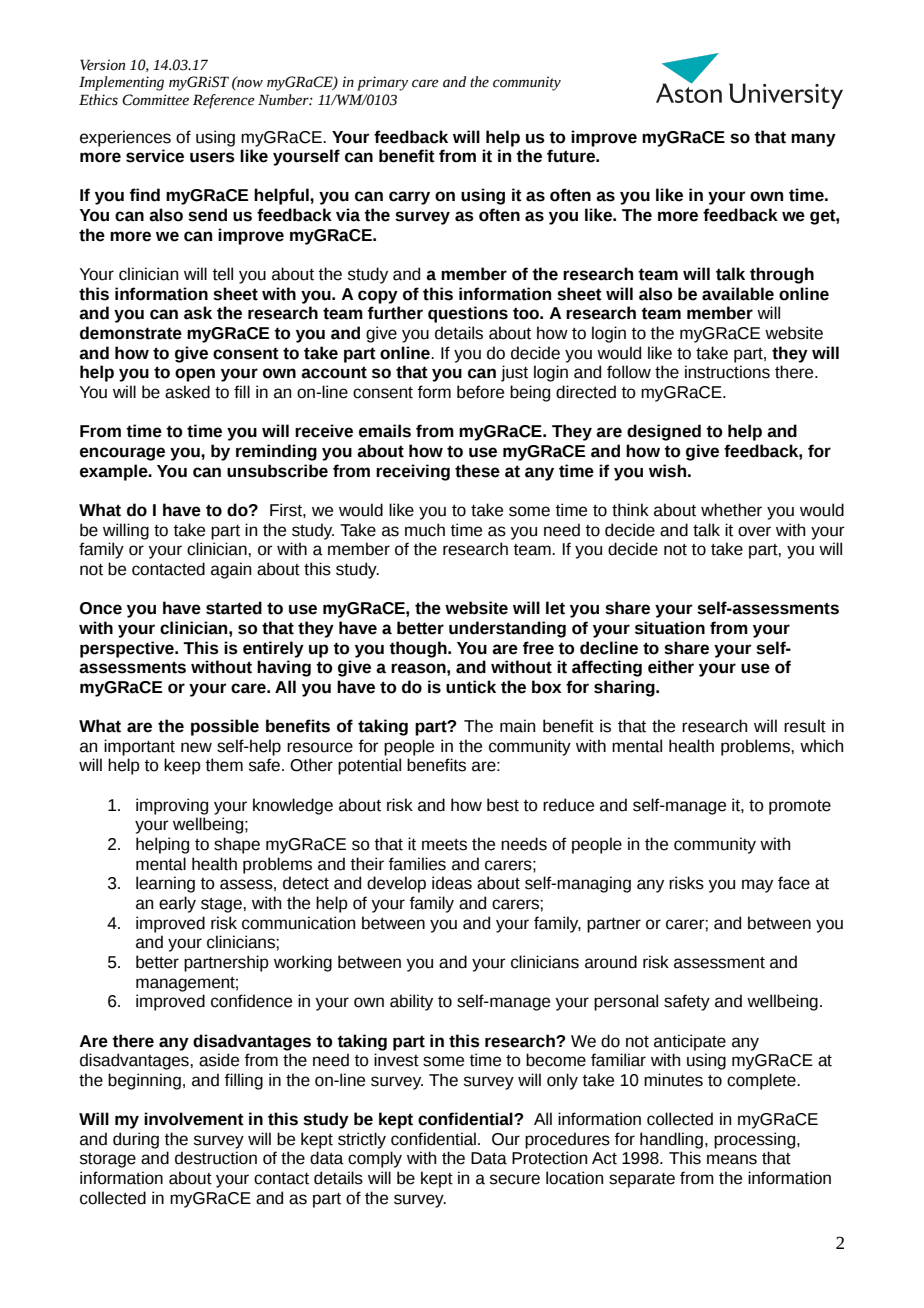  I want to click on many, so click(813, 140).
